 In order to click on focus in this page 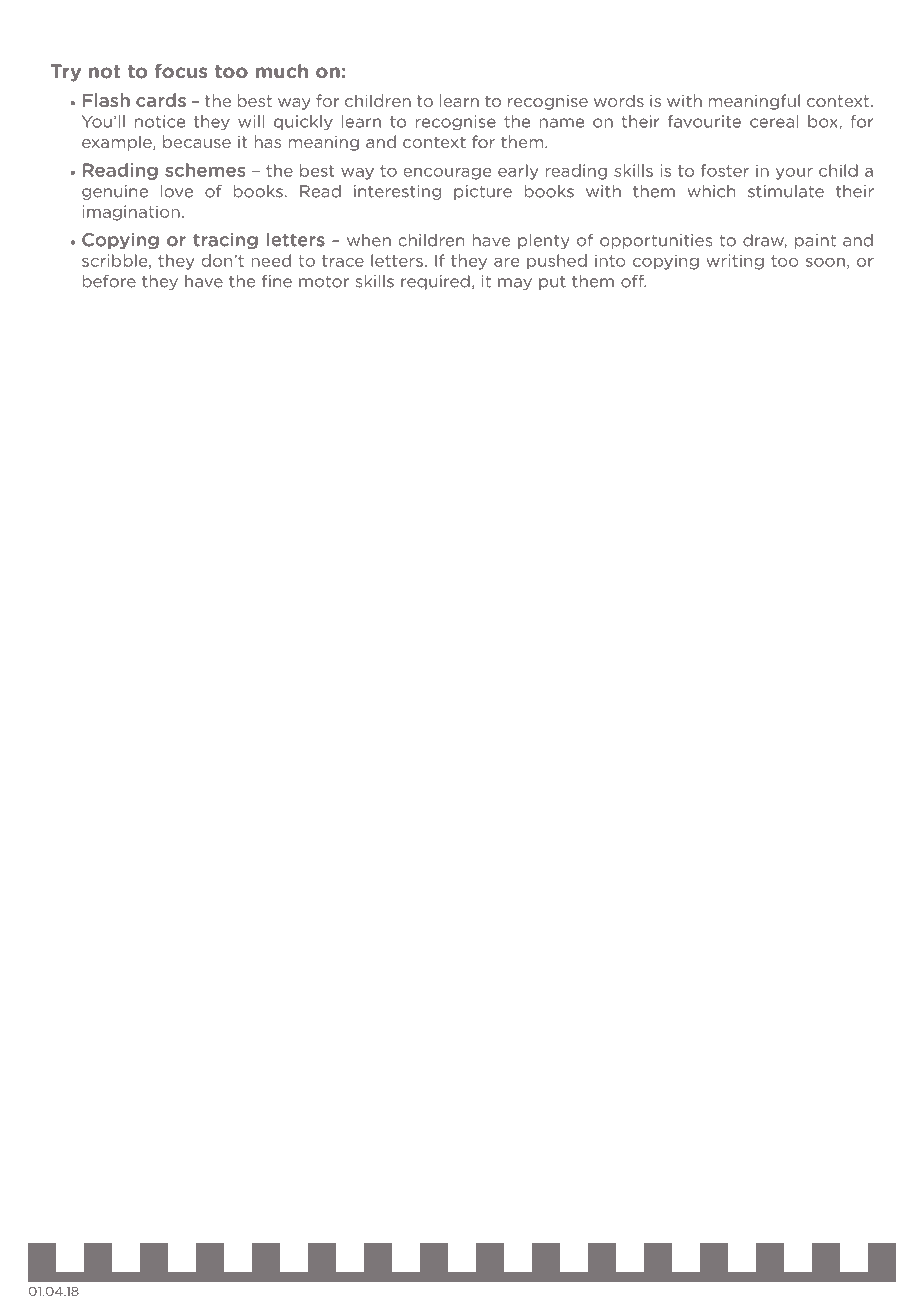, I will do `click(181, 71)`.
